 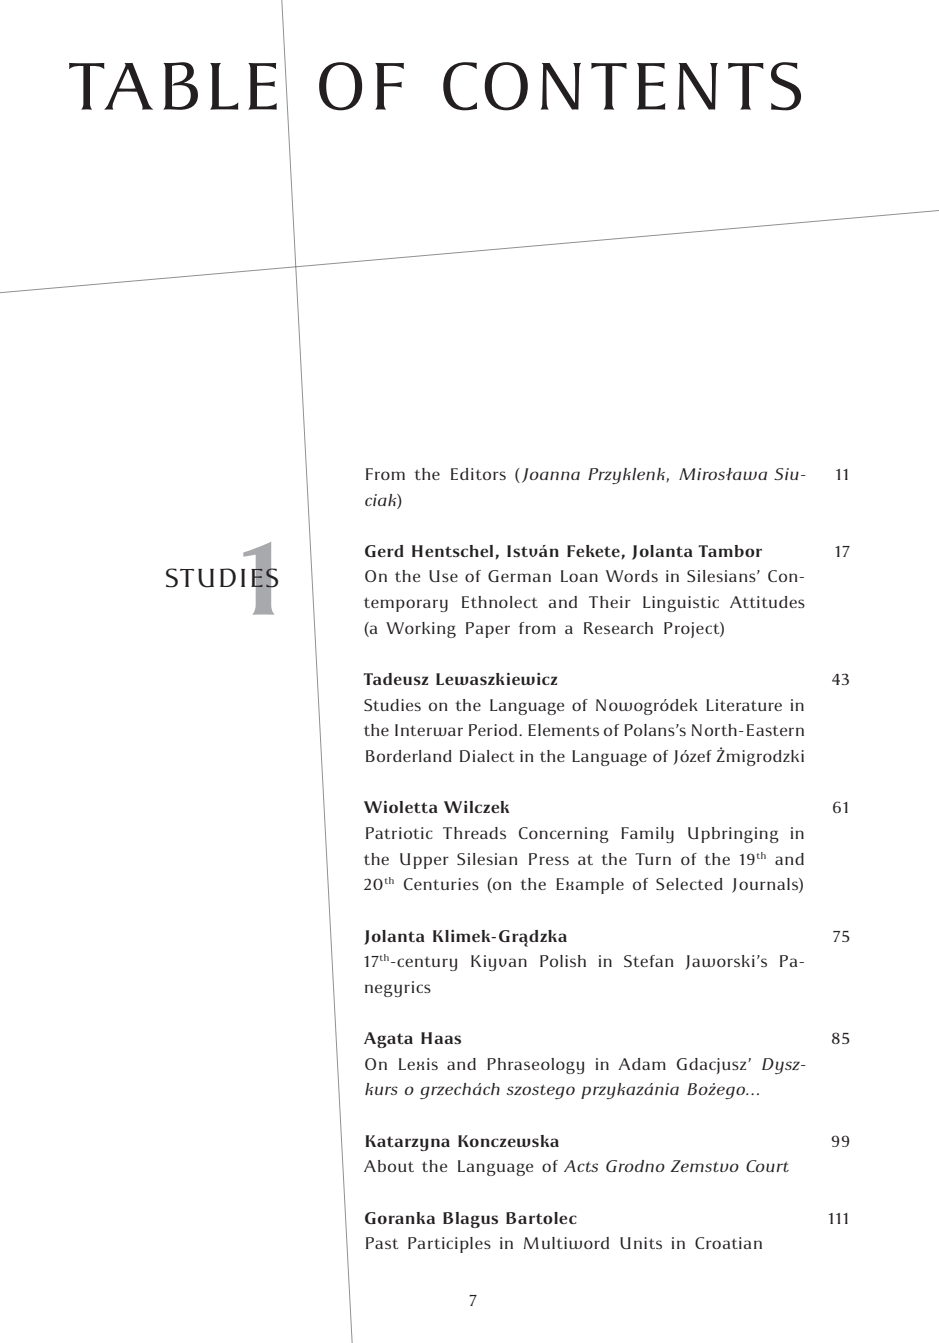 I want to click on Tadeusz, so click(x=395, y=679).
